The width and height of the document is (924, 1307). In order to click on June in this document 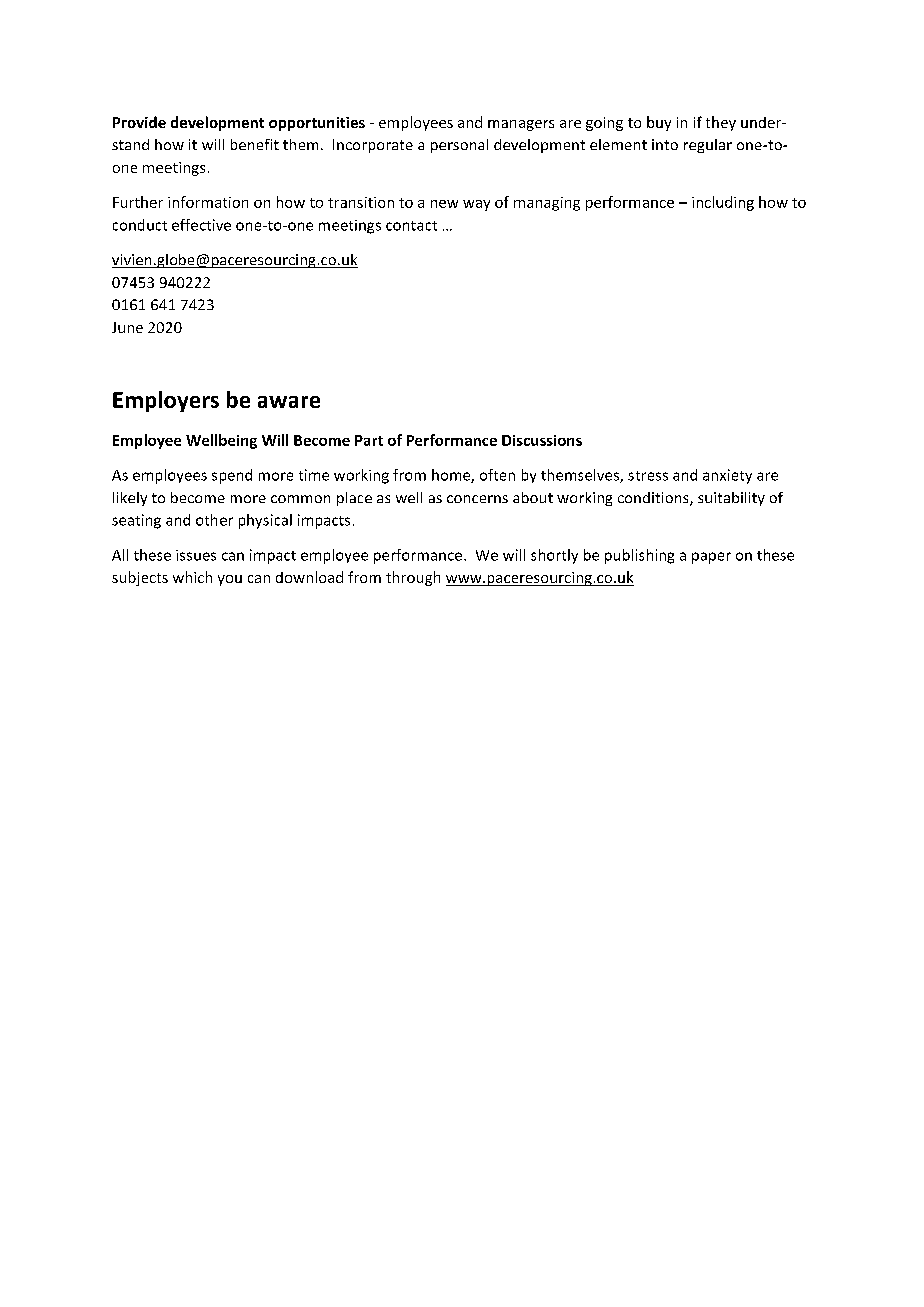, I will do `click(127, 327)`.
